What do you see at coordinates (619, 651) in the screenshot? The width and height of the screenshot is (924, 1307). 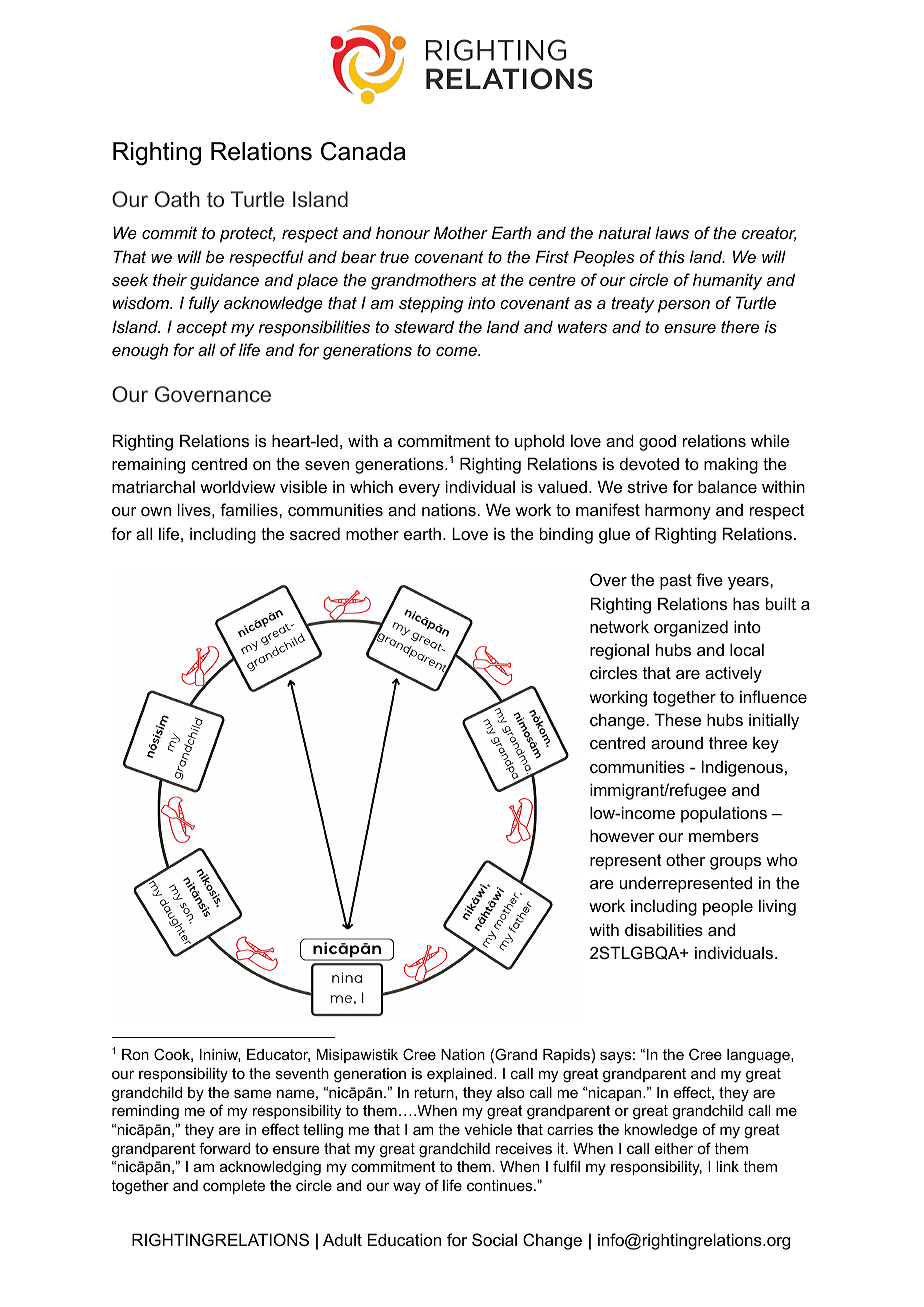 I see `regional` at bounding box center [619, 651].
